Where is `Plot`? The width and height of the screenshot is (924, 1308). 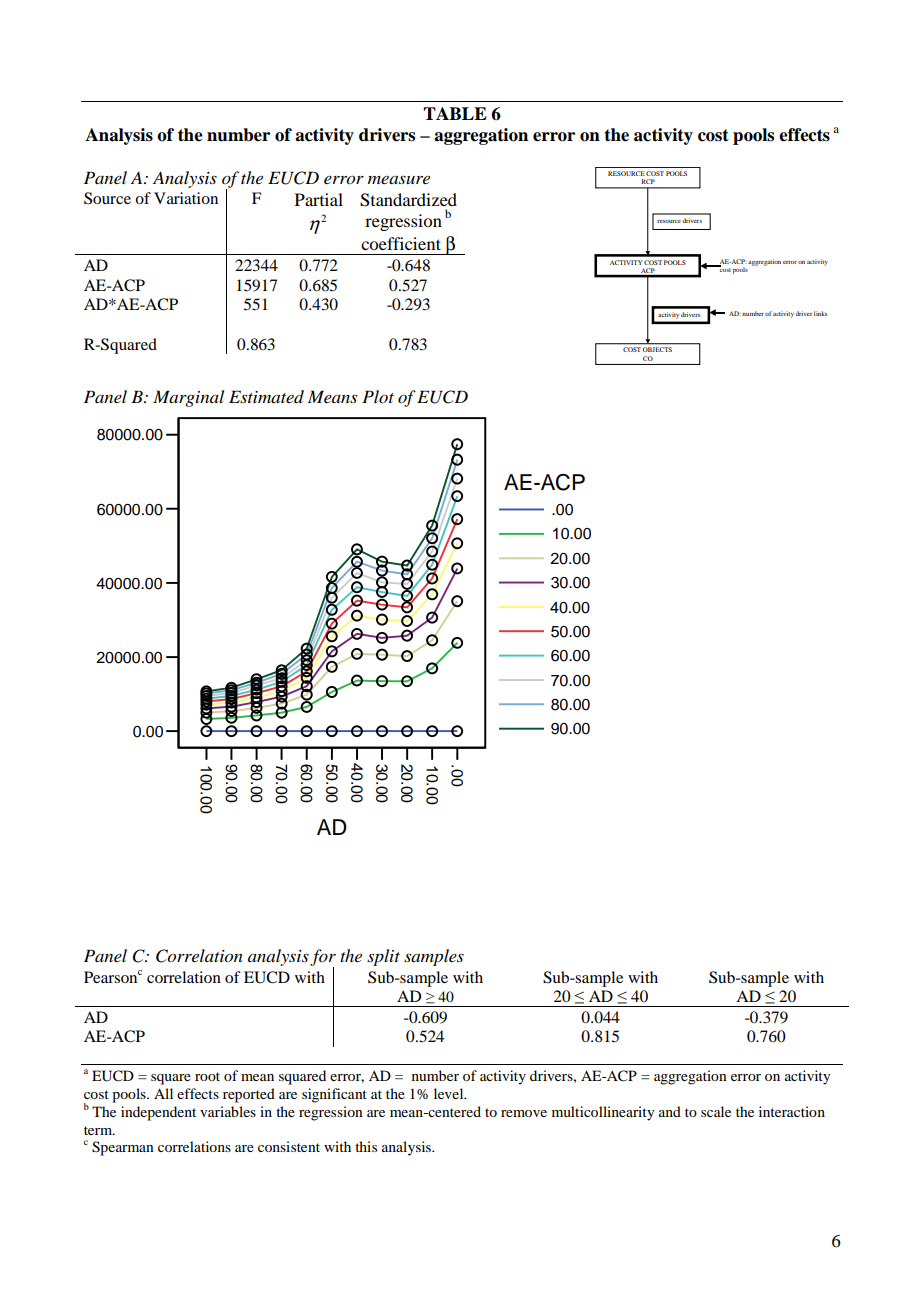
Plot is located at coordinates (378, 396).
